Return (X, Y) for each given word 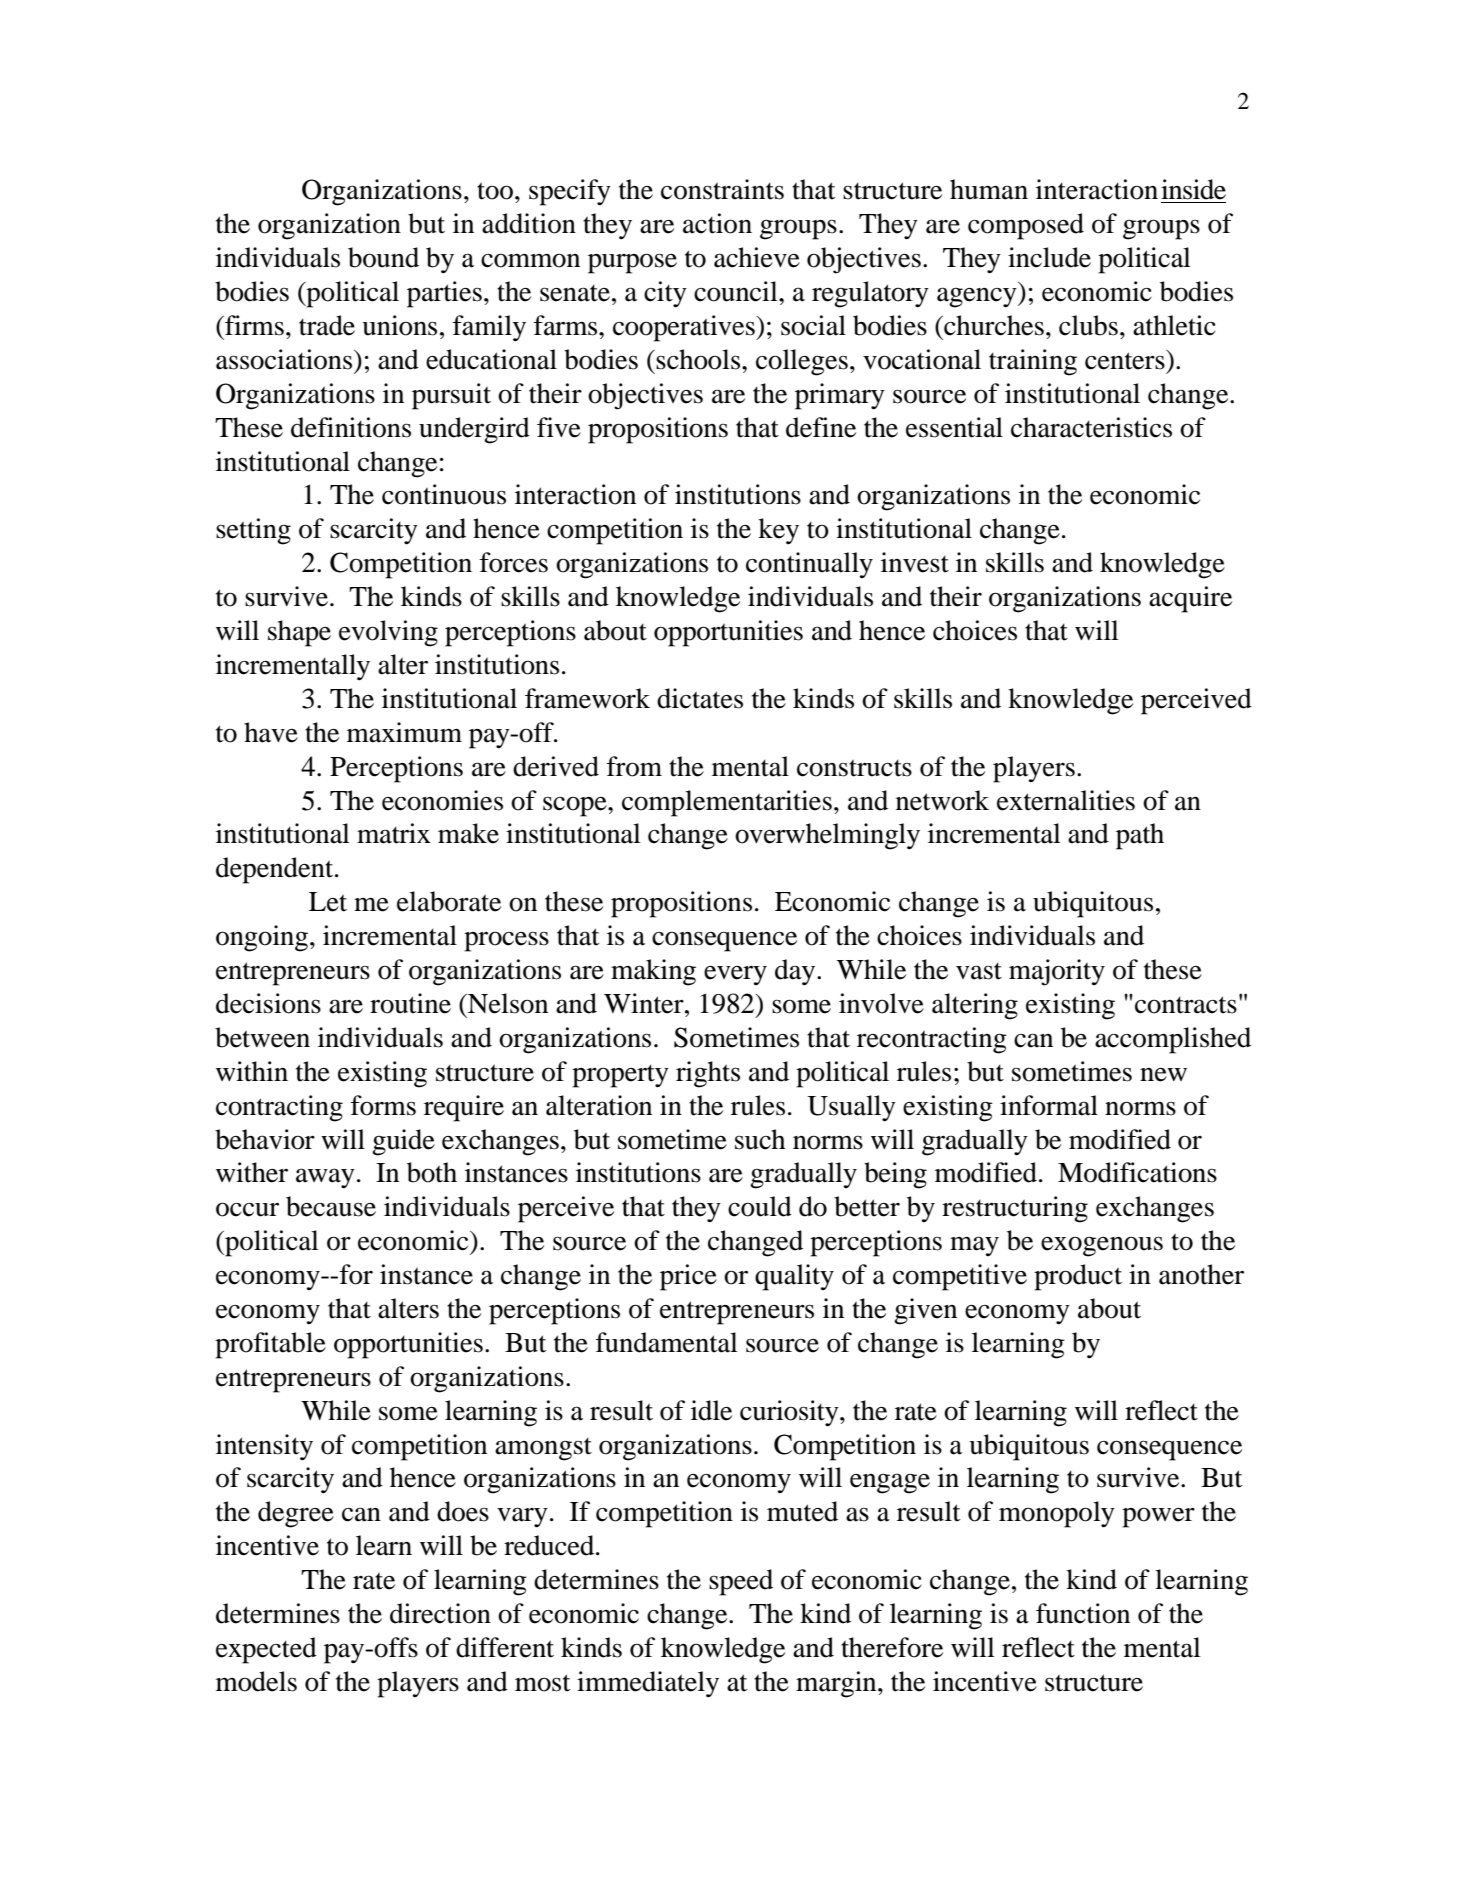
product (1078, 1277)
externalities (1066, 800)
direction (440, 1613)
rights (708, 1074)
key (778, 531)
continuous (444, 494)
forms (383, 1105)
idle (711, 1410)
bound (383, 257)
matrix (394, 833)
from (634, 766)
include (1049, 257)
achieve (757, 257)
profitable (270, 1345)
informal (1049, 1105)
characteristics (1091, 427)
